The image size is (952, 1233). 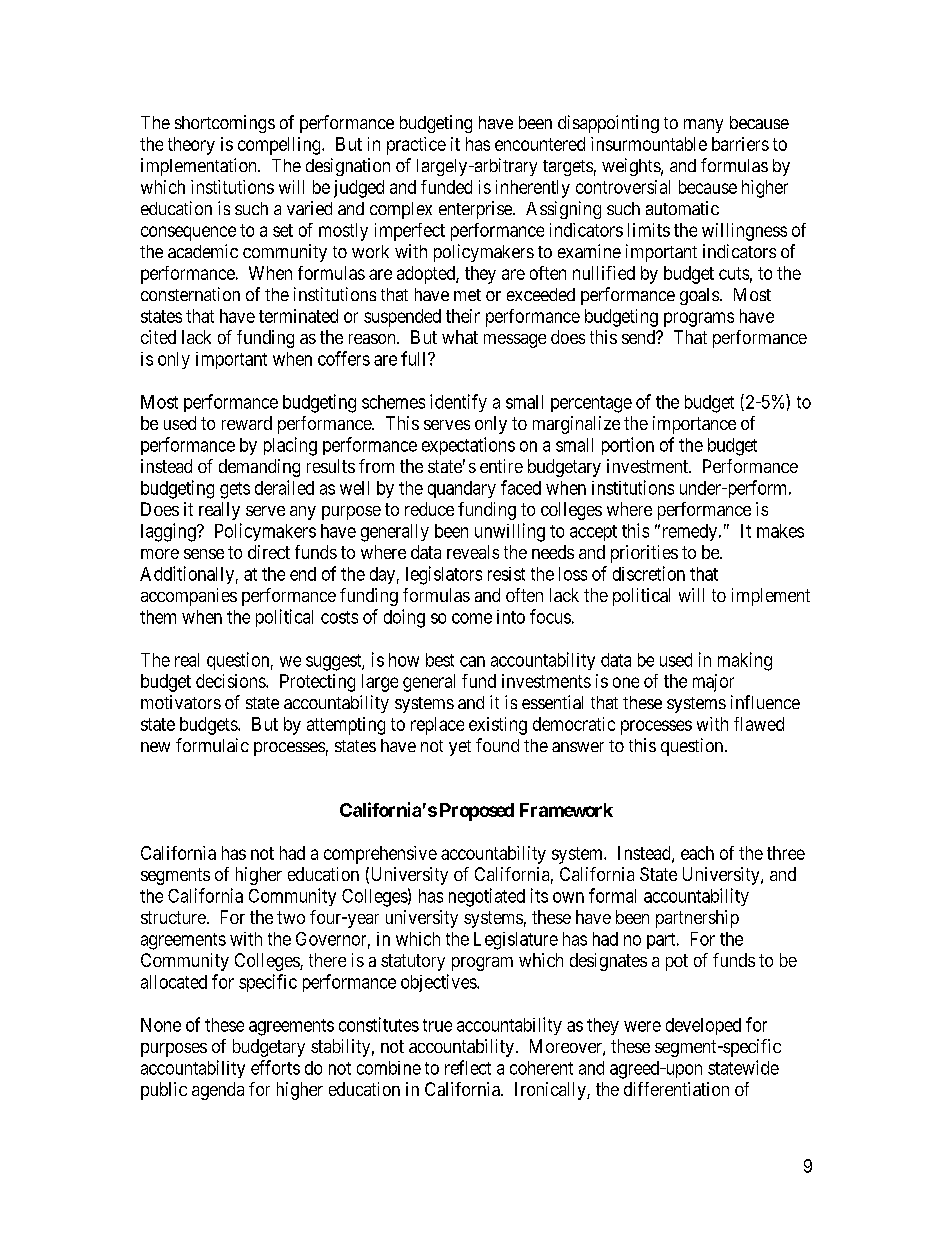 What do you see at coordinates (225, 124) in the screenshot?
I see `shortcomings` at bounding box center [225, 124].
